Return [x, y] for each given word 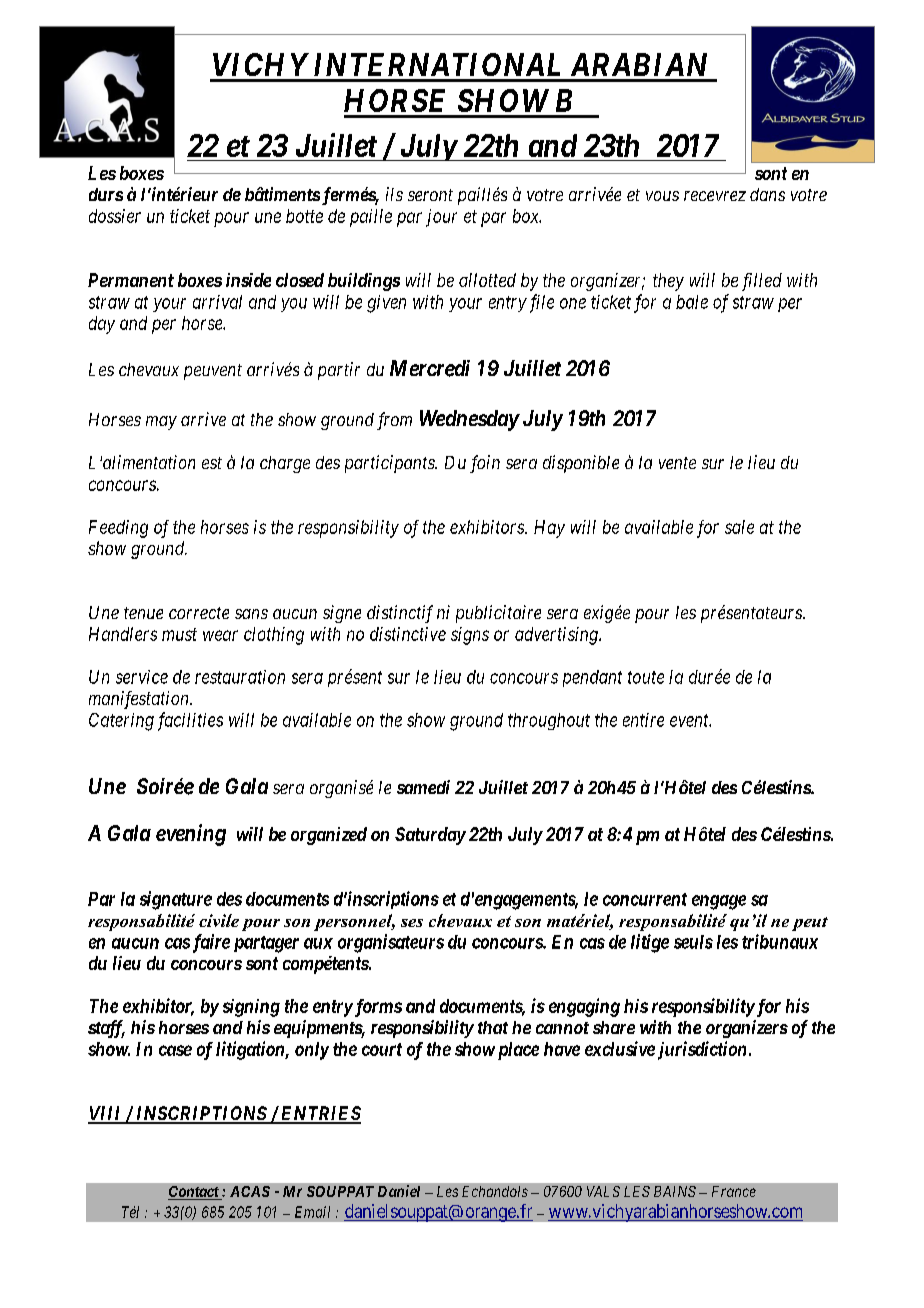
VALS [603, 1191]
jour [441, 218]
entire [643, 720]
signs [470, 636]
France [734, 1191]
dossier [115, 216]
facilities [190, 721]
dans [767, 194]
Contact [194, 1193]
